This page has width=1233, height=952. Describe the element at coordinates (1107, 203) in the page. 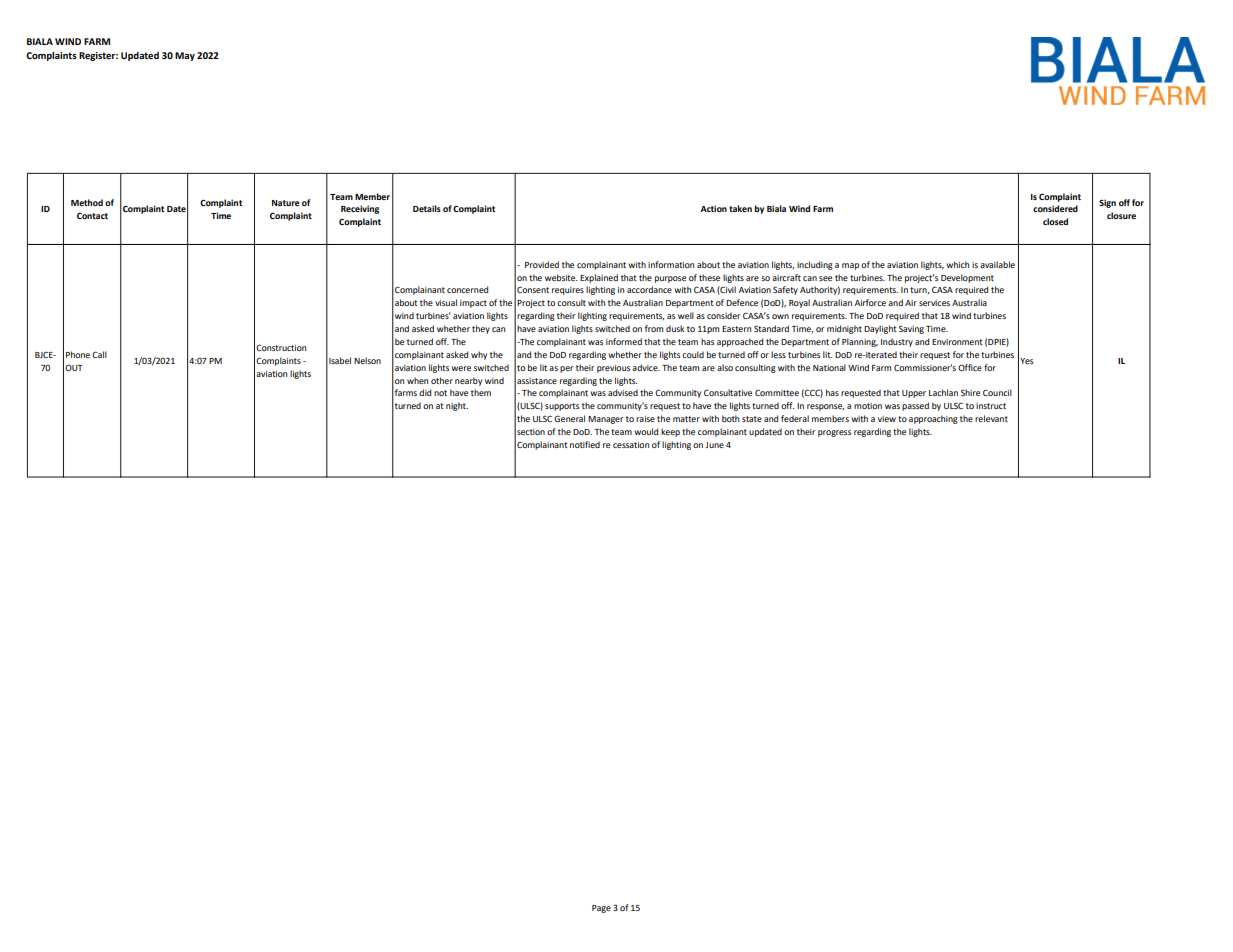

I see `Sign` at that location.
